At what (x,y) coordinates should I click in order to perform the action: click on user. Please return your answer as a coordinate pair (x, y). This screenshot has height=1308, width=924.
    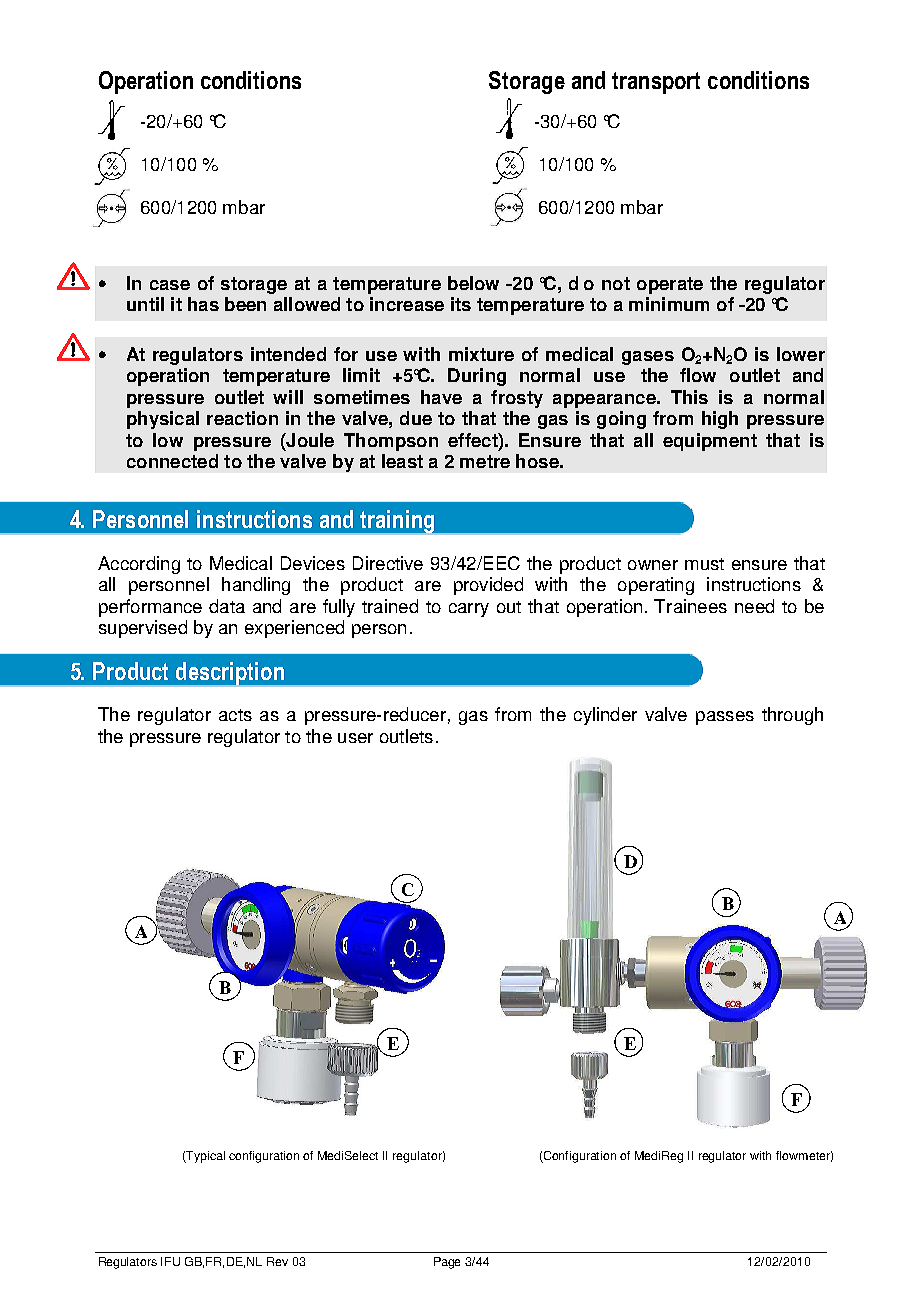
    Looking at the image, I should click on (355, 738).
